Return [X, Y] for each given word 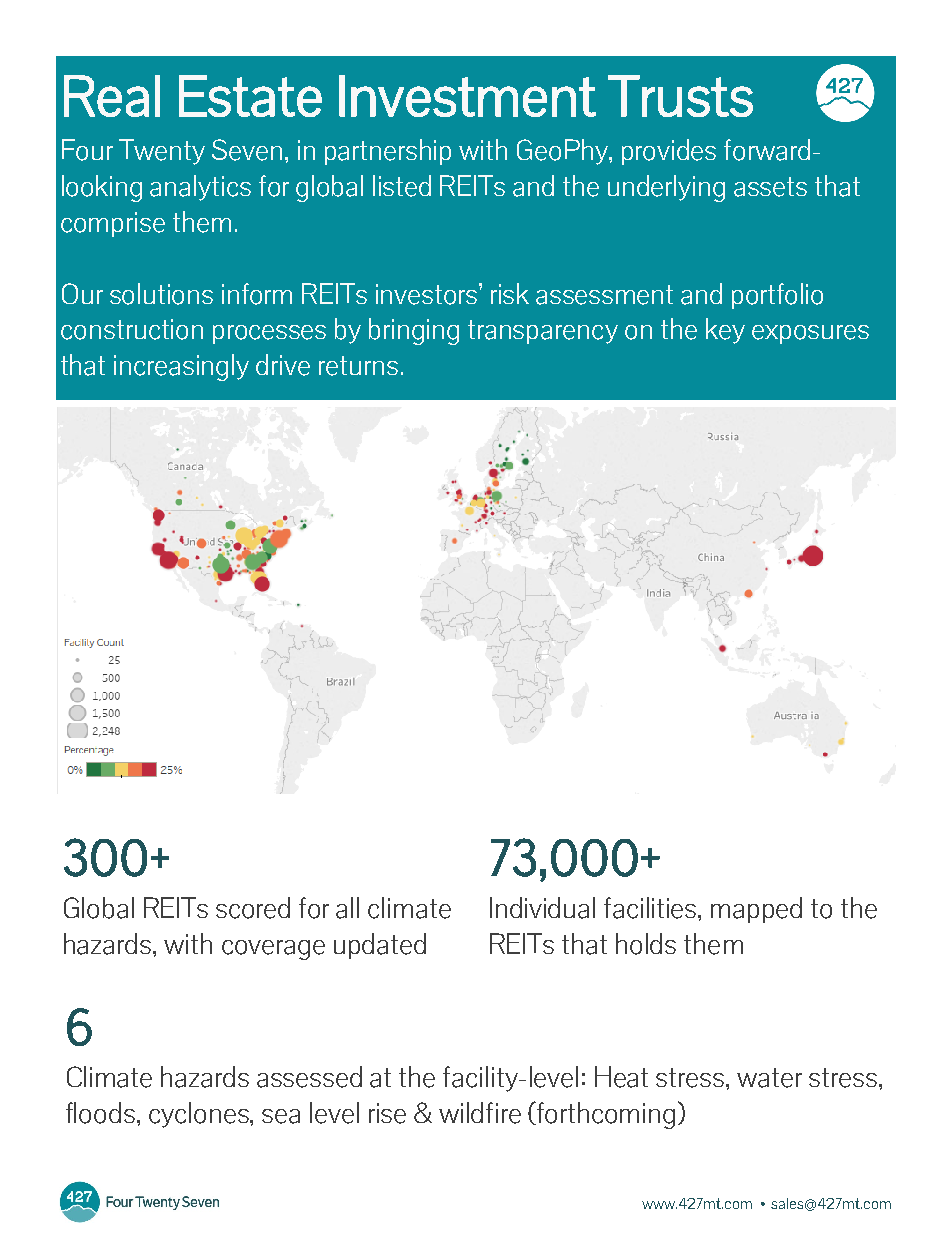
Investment [467, 96]
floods [100, 1113]
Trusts [680, 96]
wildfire [480, 1113]
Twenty [162, 152]
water [769, 1078]
